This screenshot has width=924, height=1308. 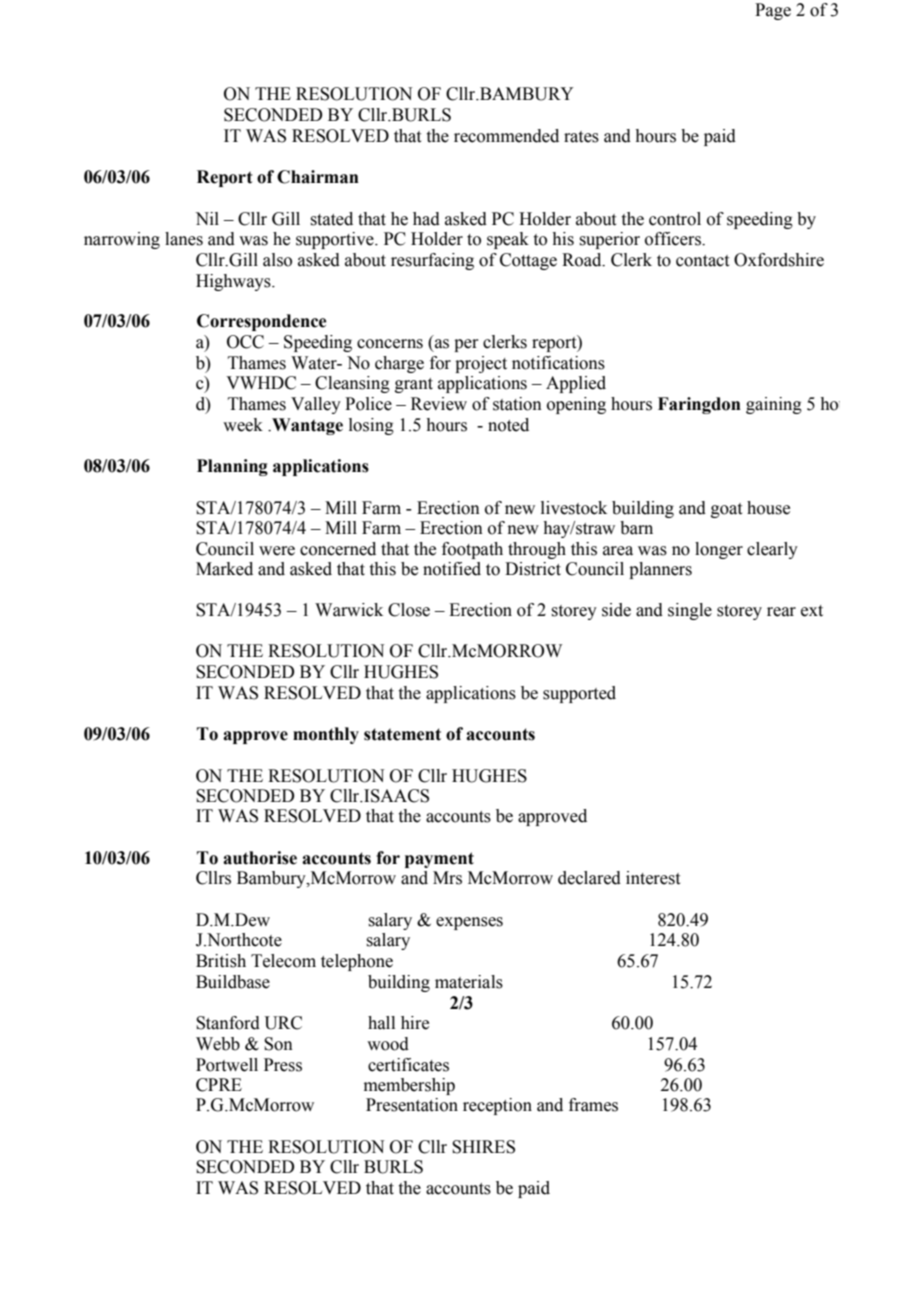 What do you see at coordinates (318, 177) in the screenshot?
I see `Chairman` at bounding box center [318, 177].
